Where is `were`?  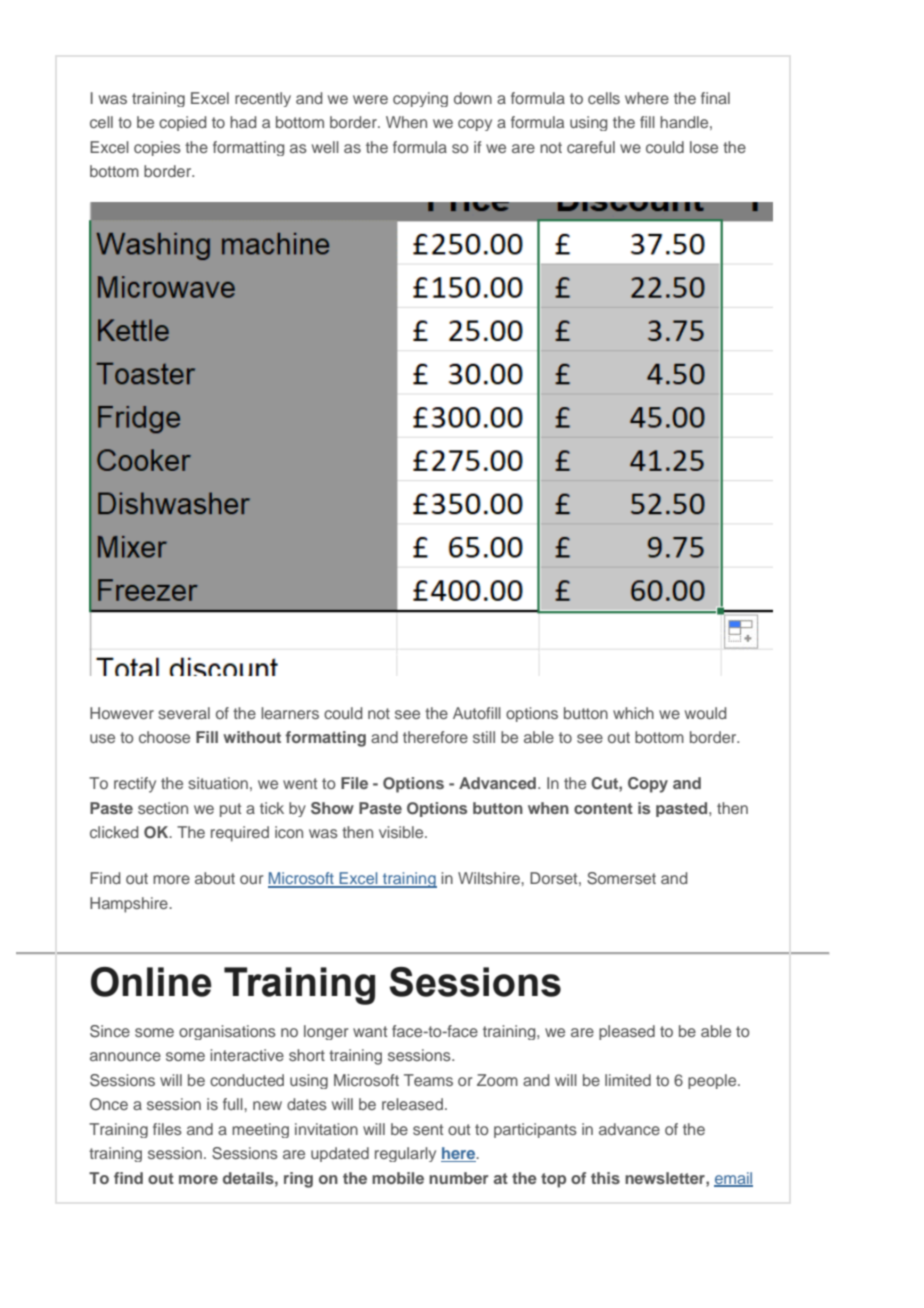
were is located at coordinates (370, 99).
